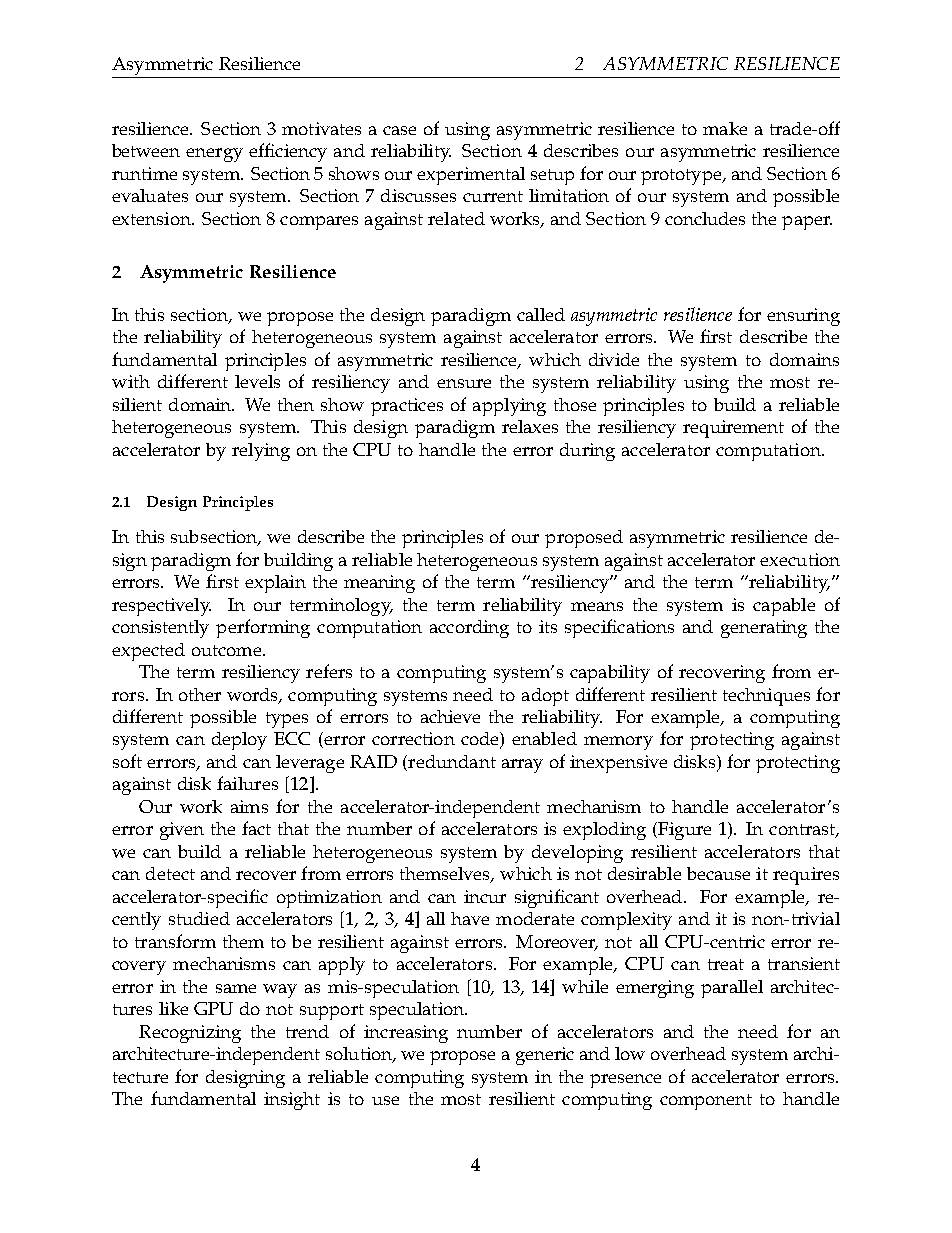 The image size is (952, 1233). I want to click on experimental, so click(471, 176).
